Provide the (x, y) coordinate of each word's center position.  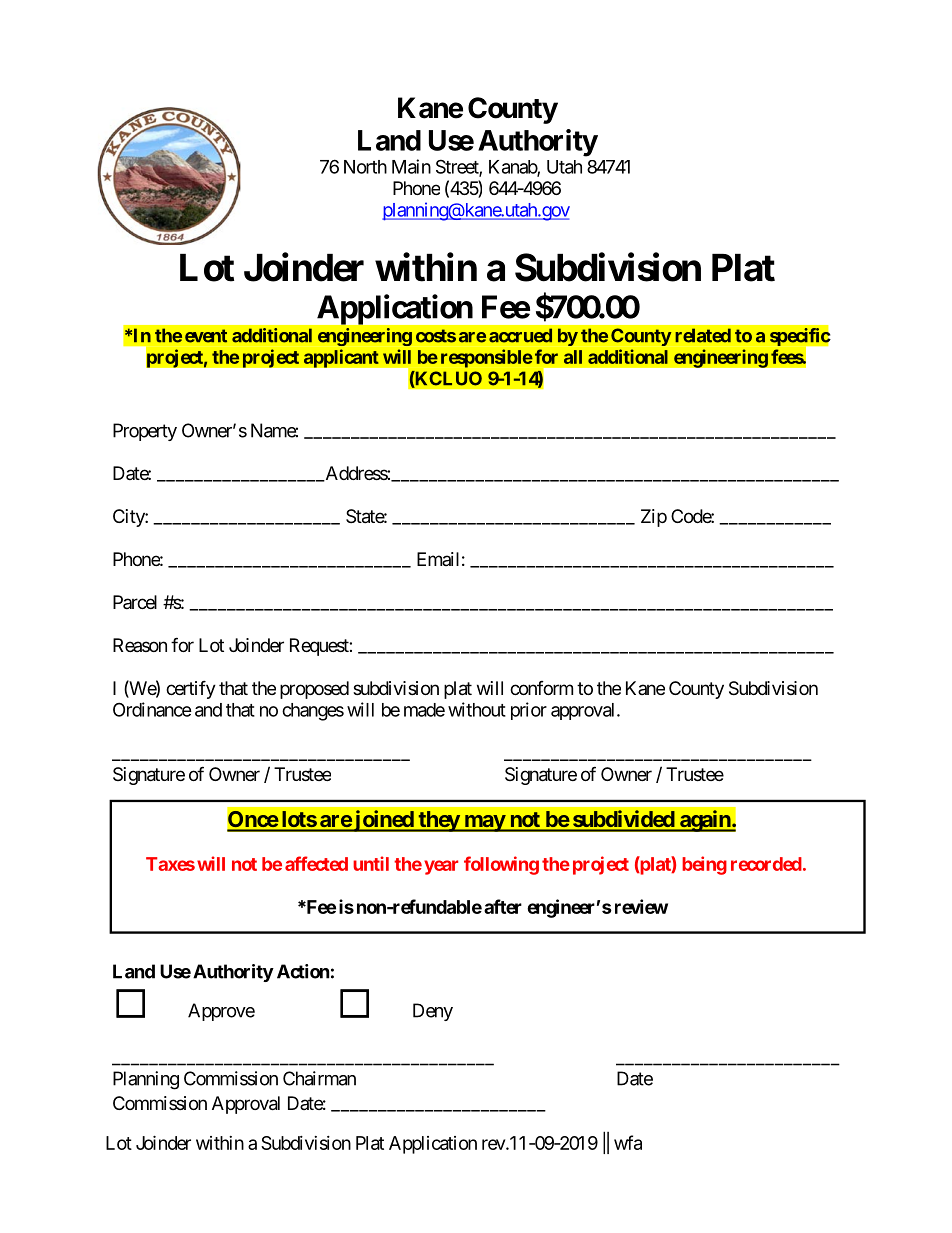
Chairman (319, 1078)
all (573, 357)
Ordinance (152, 709)
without (477, 709)
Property (145, 432)
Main (411, 166)
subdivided (623, 818)
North (365, 167)
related (703, 335)
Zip (654, 518)
